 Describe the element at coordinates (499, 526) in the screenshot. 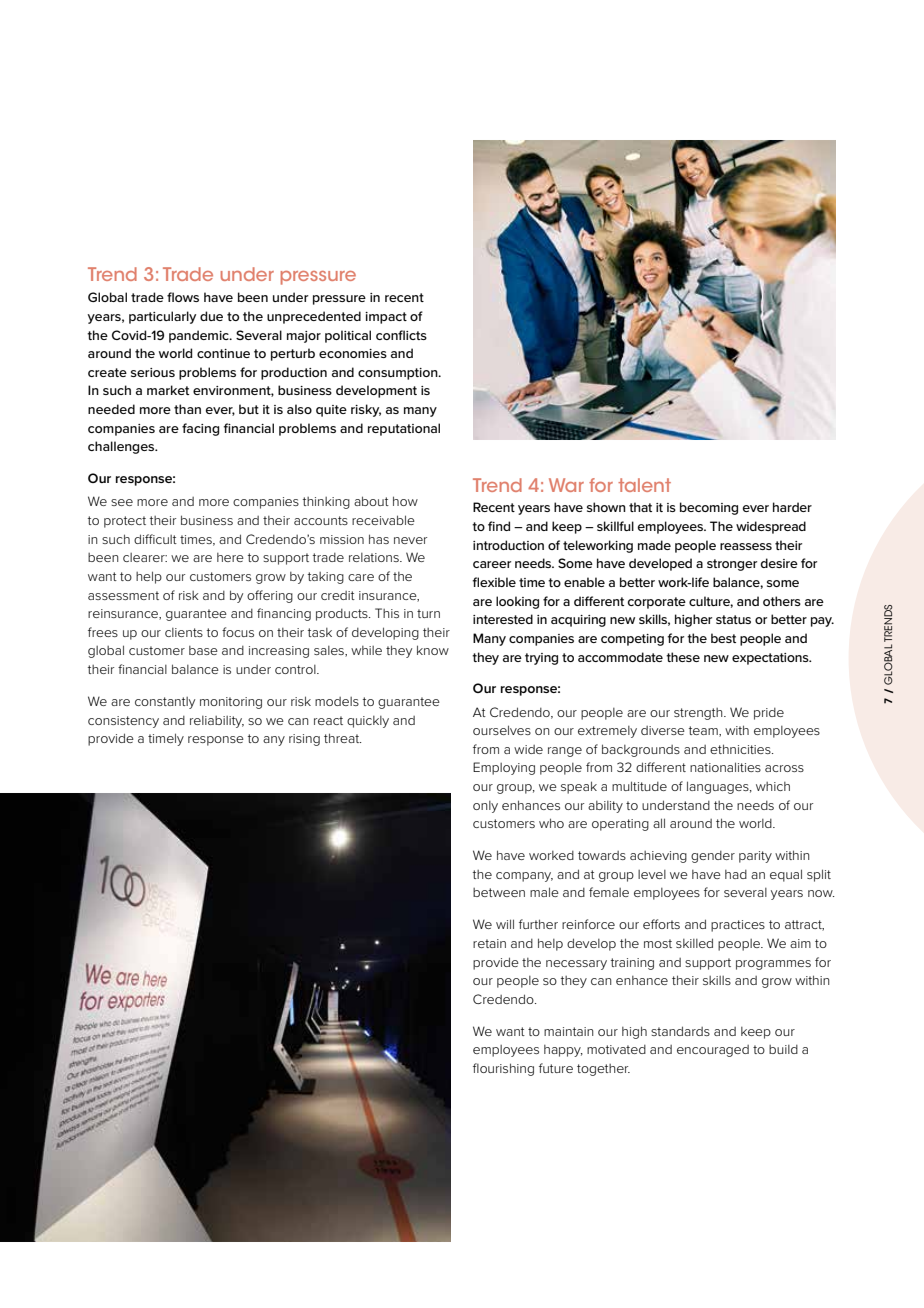

I see `find` at that location.
